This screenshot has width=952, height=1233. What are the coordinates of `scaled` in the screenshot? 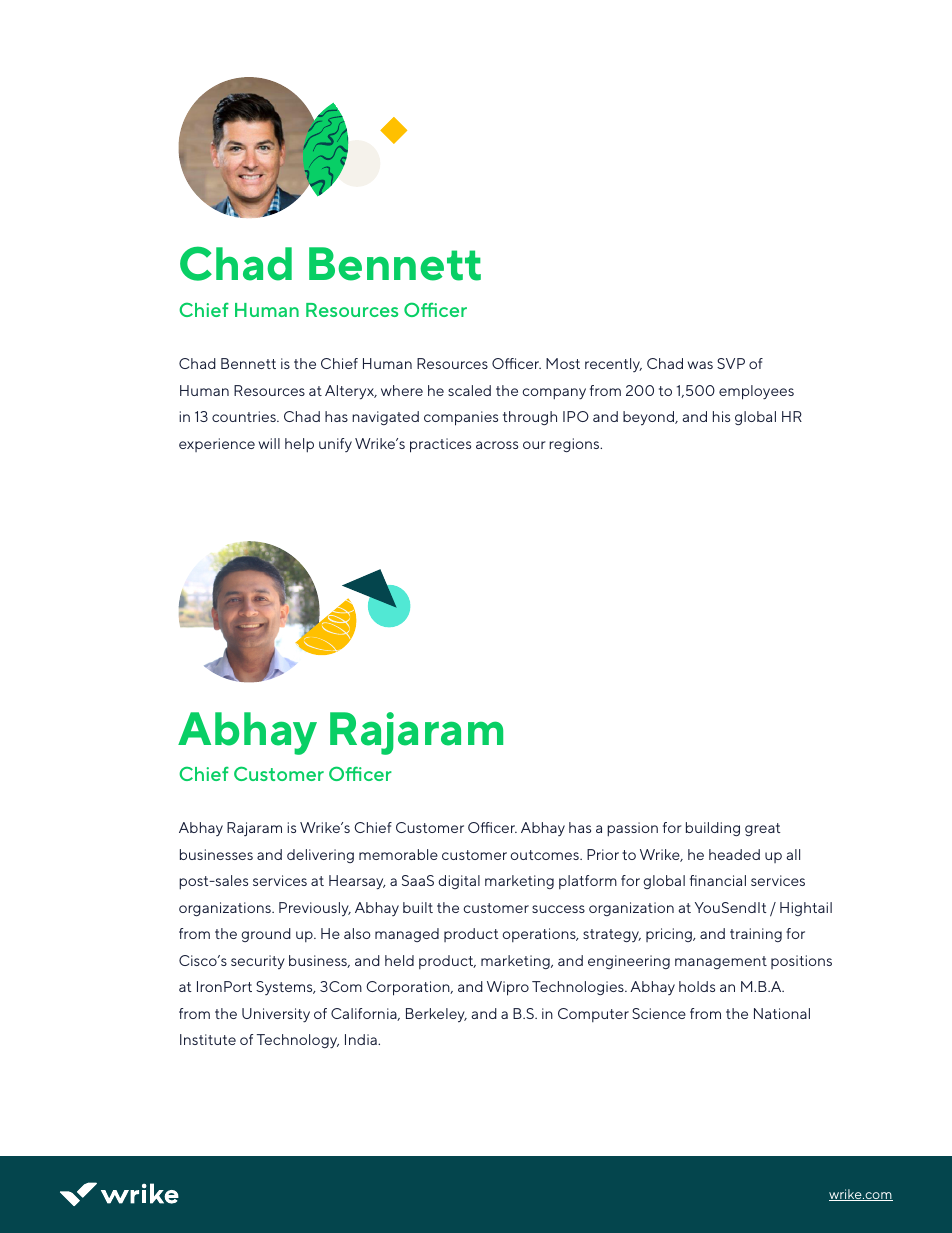 It's located at (469, 390).
